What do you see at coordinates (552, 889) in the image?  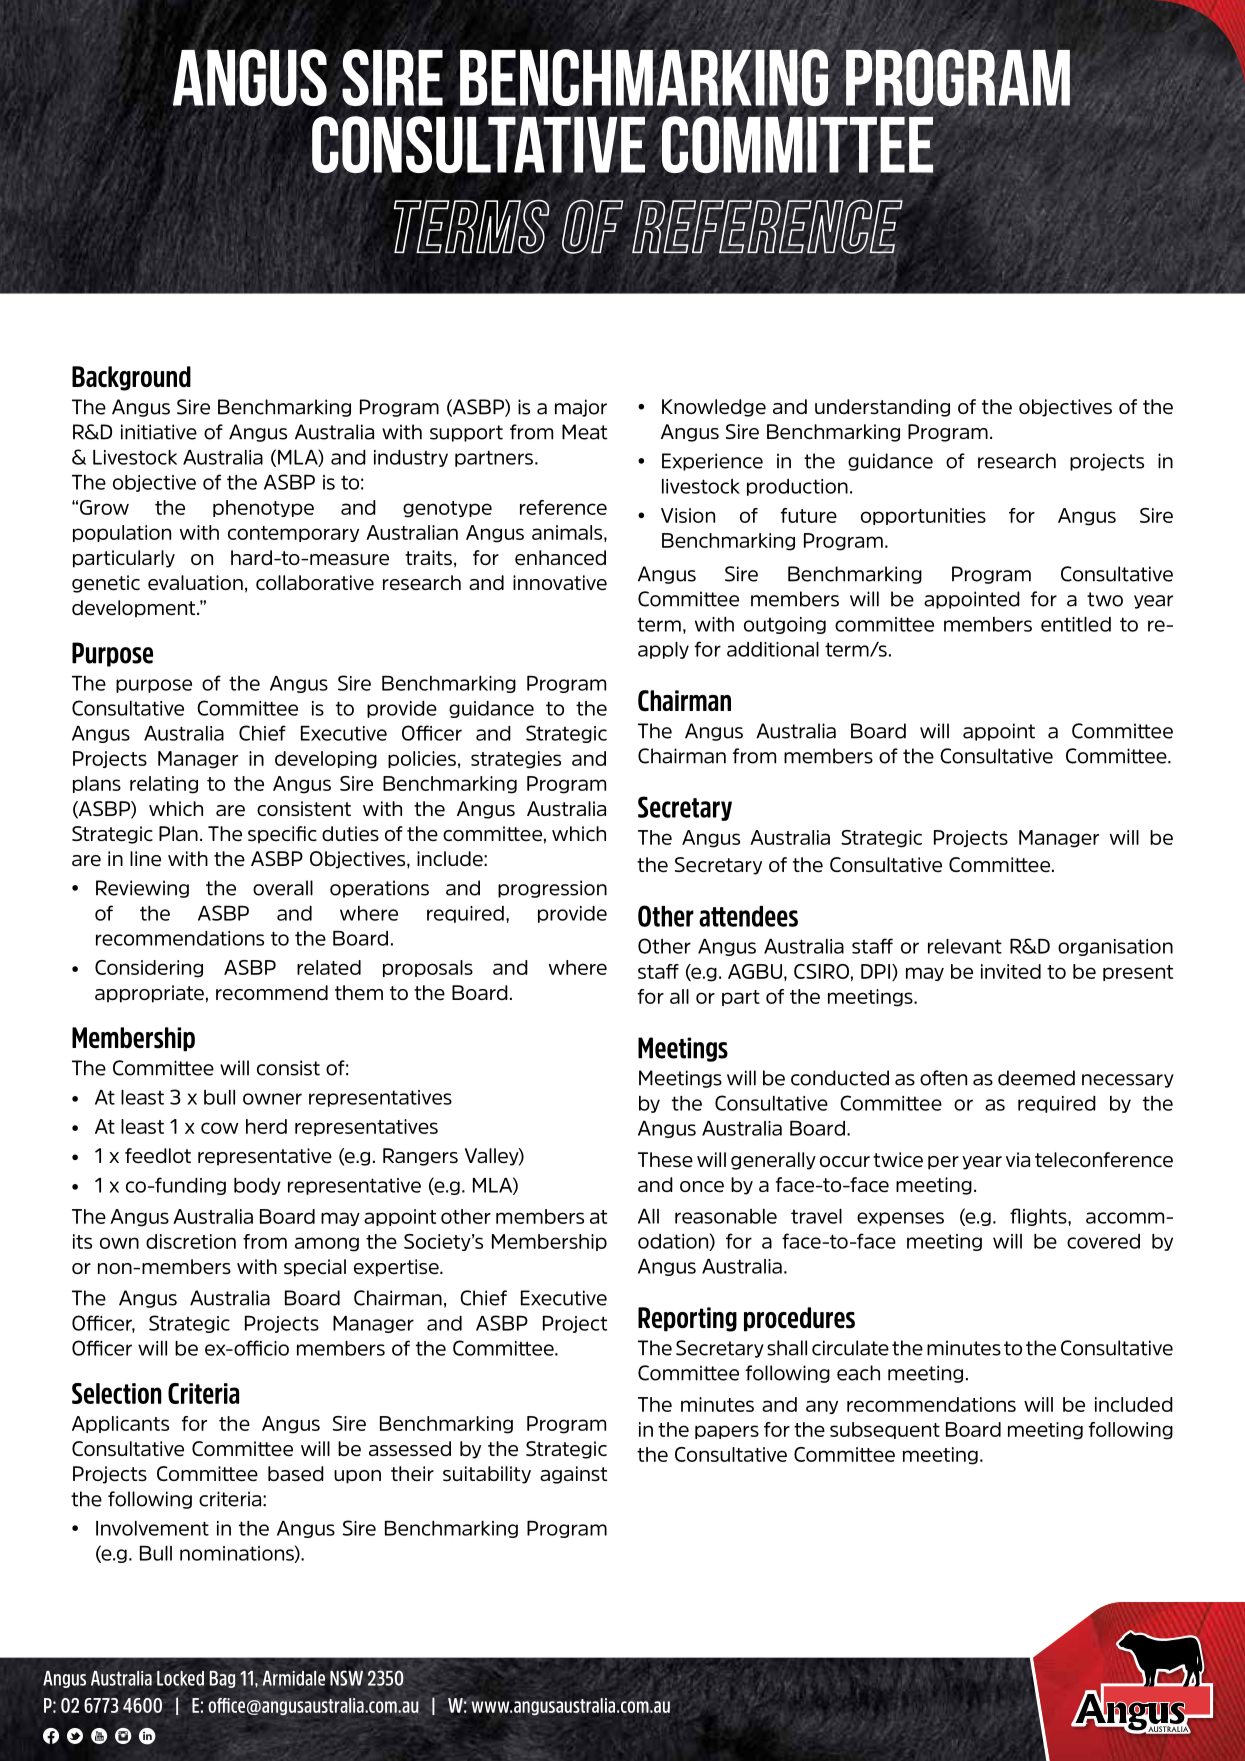 I see `progression` at bounding box center [552, 889].
